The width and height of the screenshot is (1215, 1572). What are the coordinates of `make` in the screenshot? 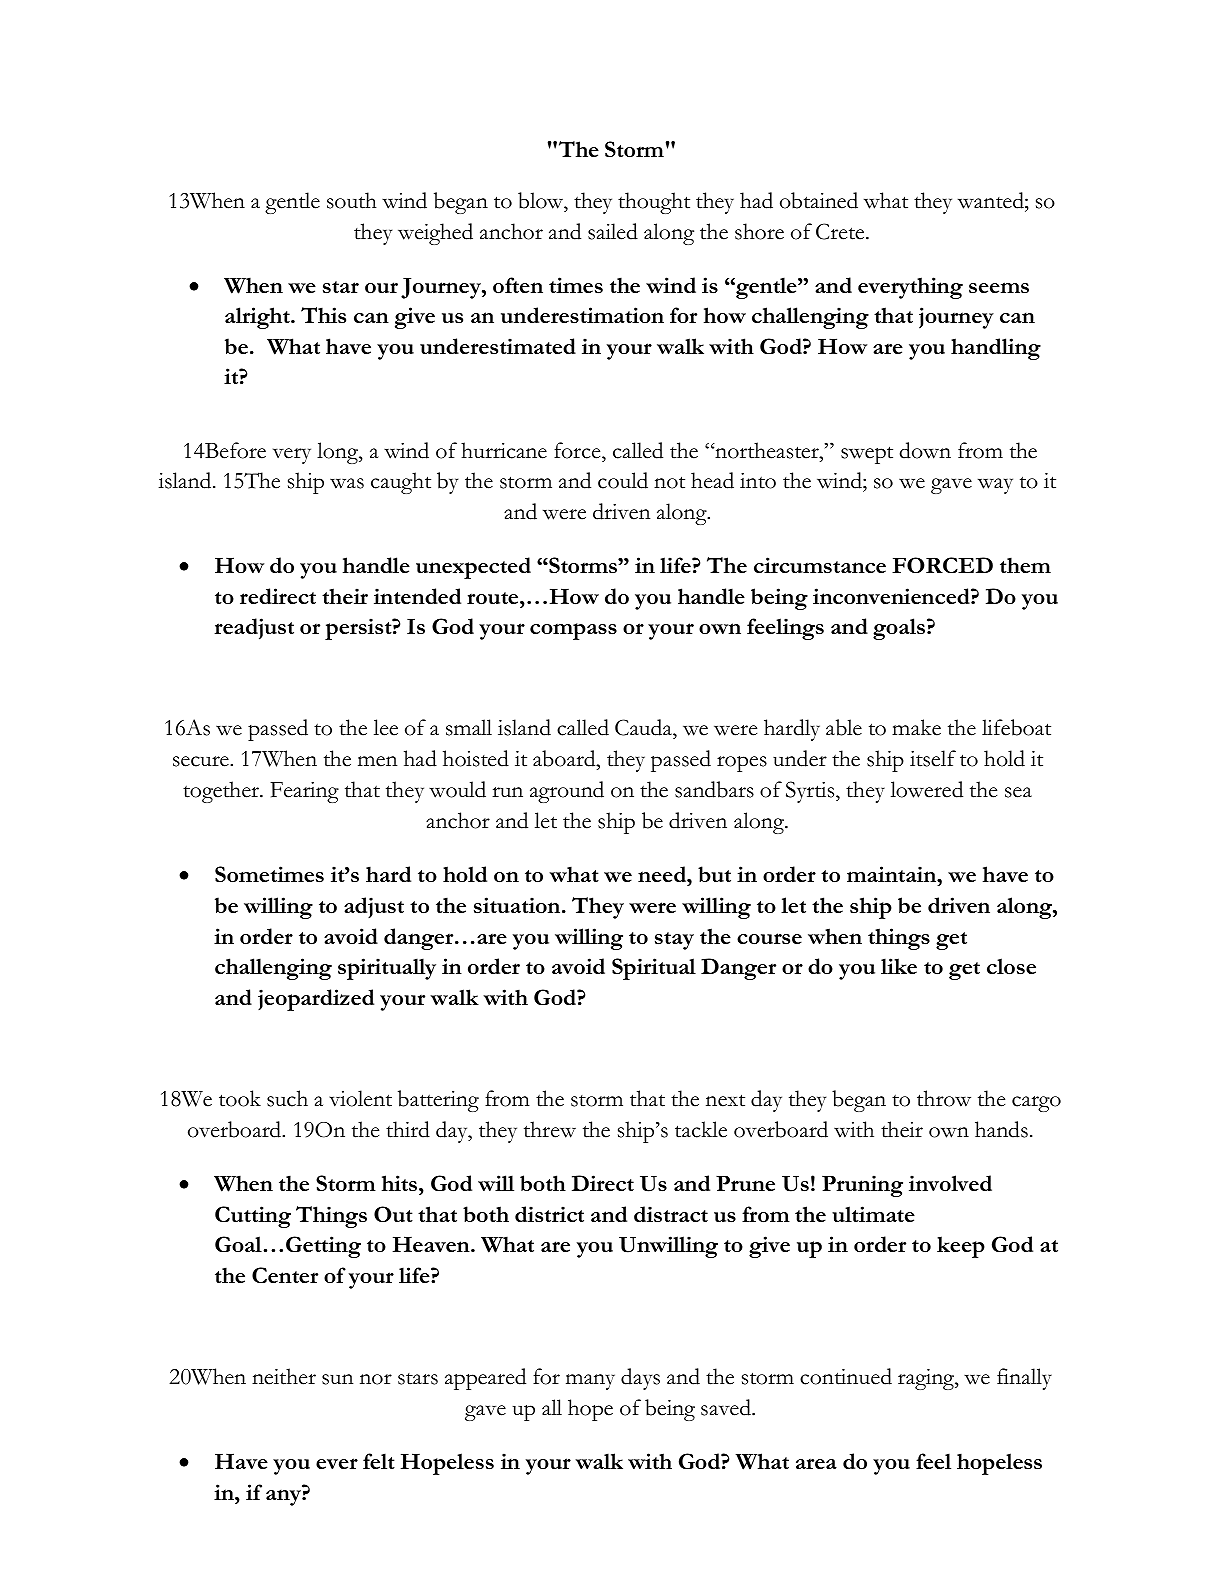 It's located at (916, 727).
